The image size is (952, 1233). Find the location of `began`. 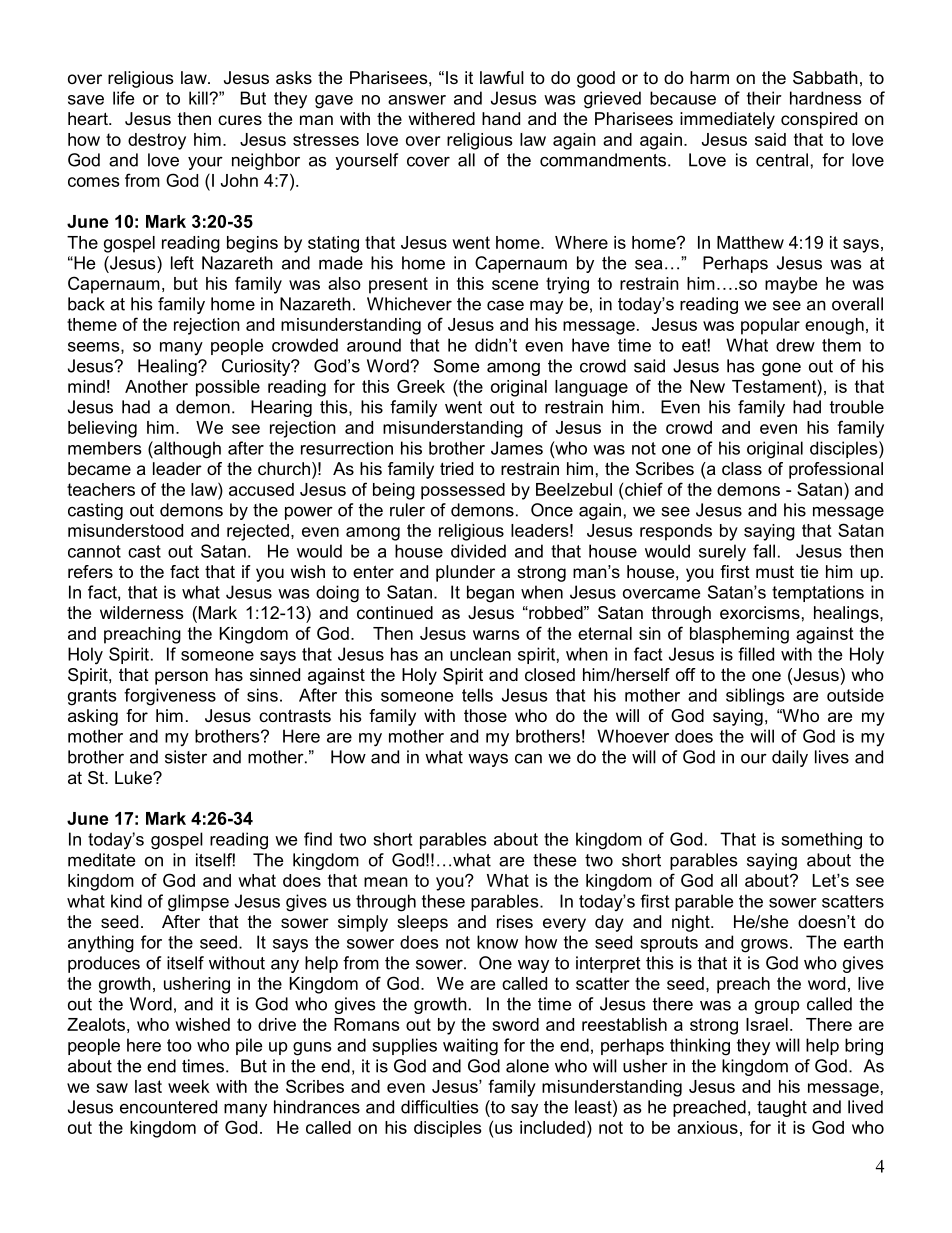

began is located at coordinates (490, 594).
